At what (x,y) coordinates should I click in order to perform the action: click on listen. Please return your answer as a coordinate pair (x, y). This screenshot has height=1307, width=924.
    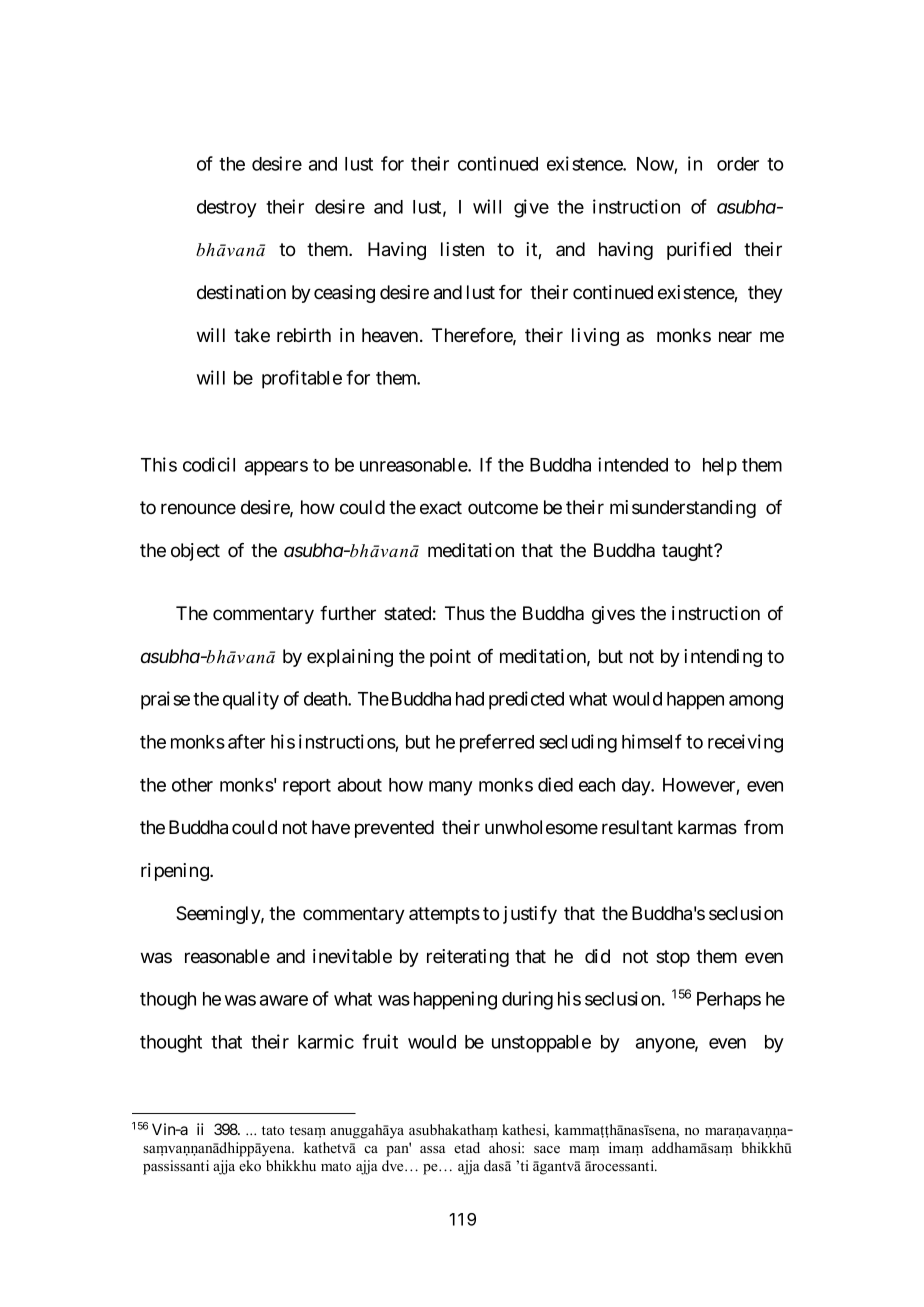
    Looking at the image, I should click on (462, 249).
